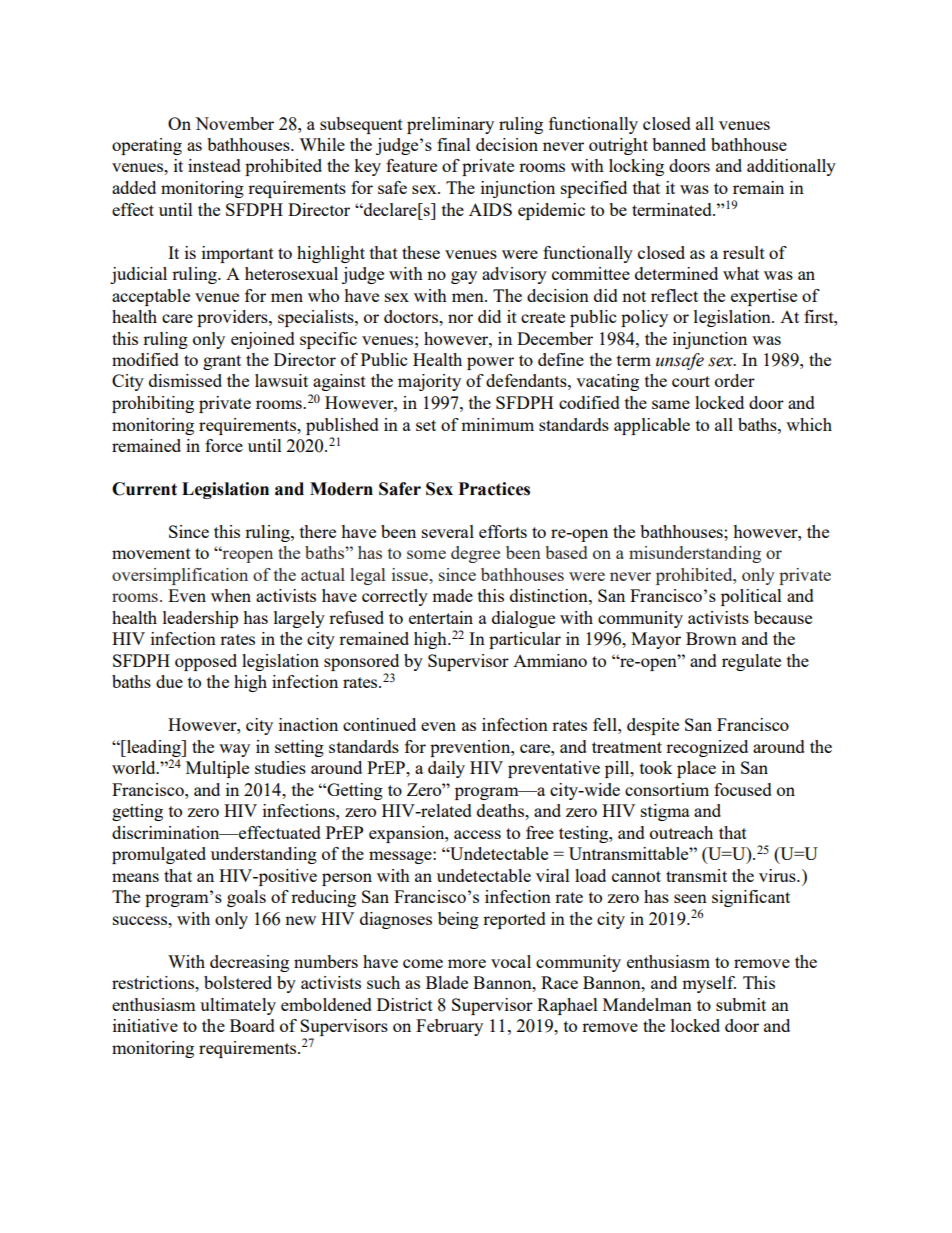 This screenshot has width=952, height=1233. What do you see at coordinates (475, 554) in the screenshot?
I see `degree` at bounding box center [475, 554].
